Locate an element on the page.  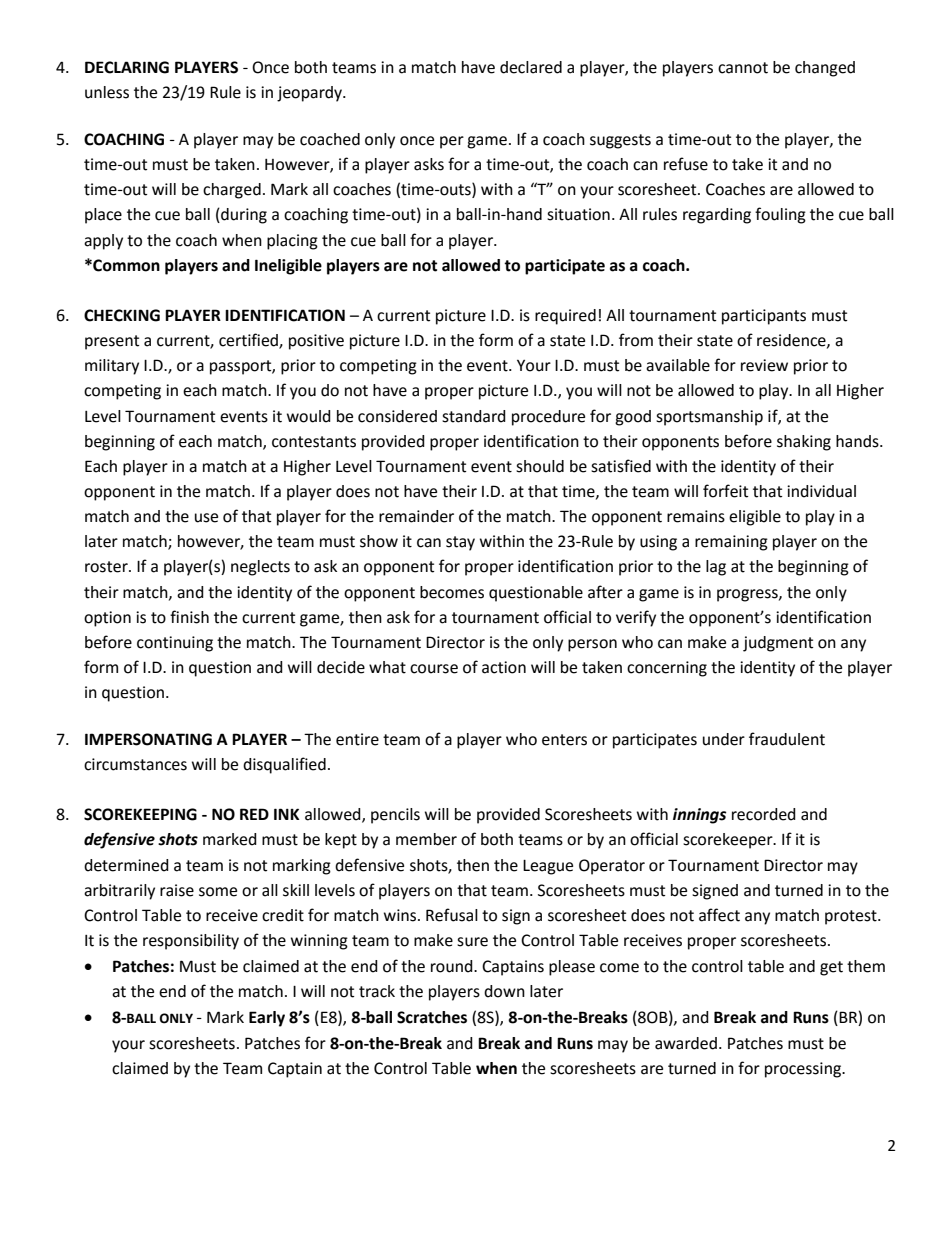
Early is located at coordinates (267, 1019).
